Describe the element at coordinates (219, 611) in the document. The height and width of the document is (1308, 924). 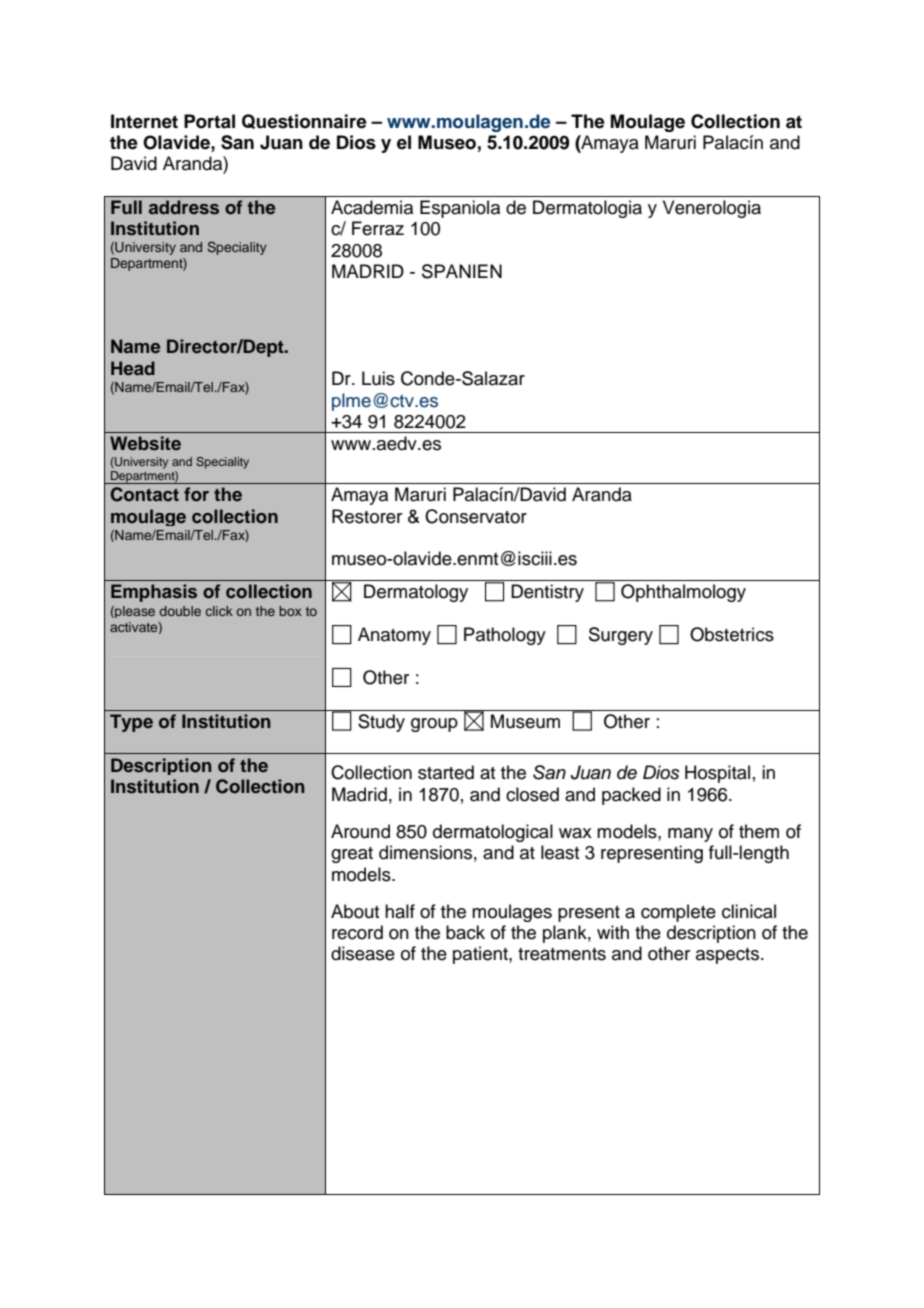
I see `click` at that location.
